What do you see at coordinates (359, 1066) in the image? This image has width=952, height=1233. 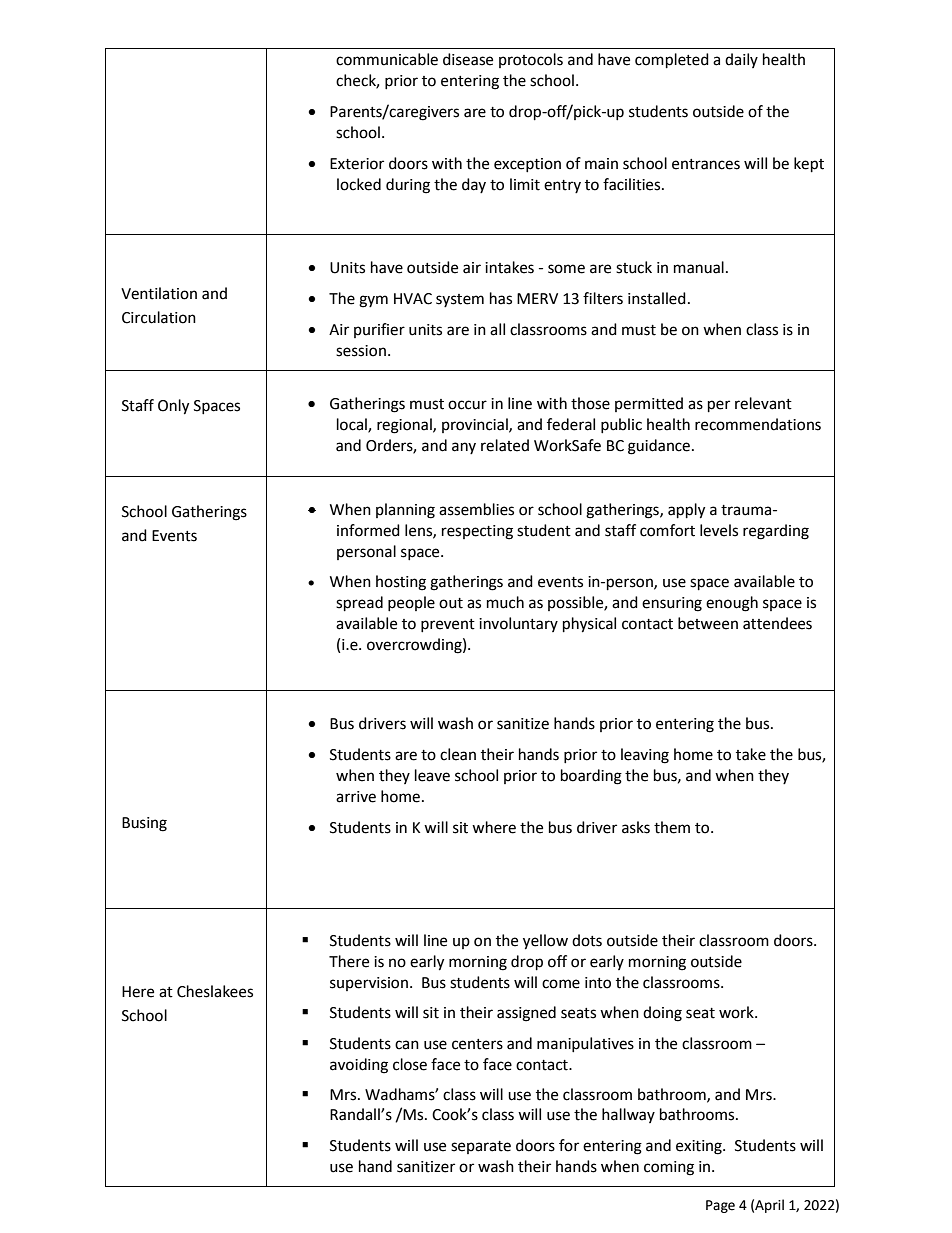 I see `avoiding` at bounding box center [359, 1066].
